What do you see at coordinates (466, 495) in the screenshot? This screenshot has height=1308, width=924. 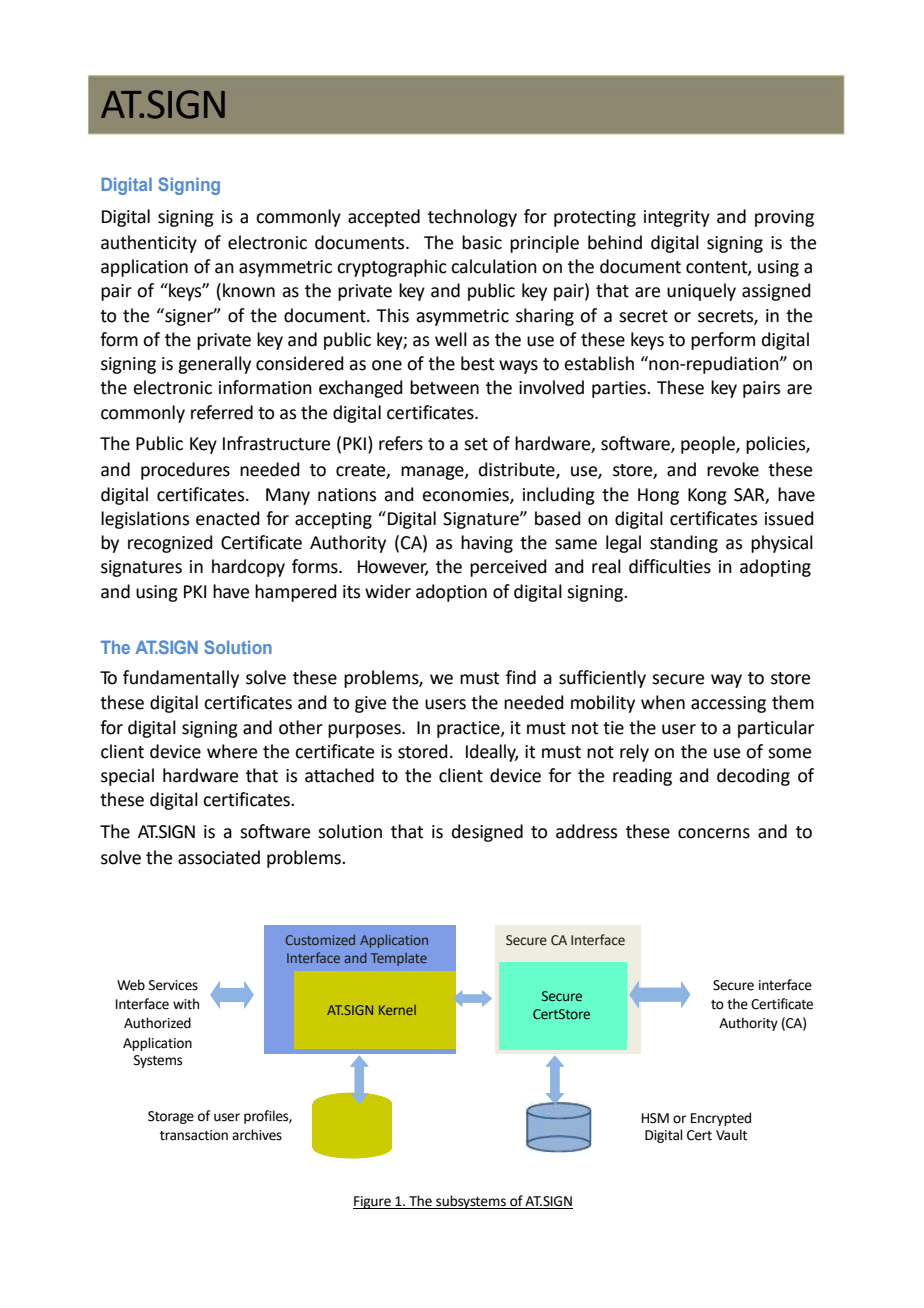 I see `economies` at bounding box center [466, 495].
